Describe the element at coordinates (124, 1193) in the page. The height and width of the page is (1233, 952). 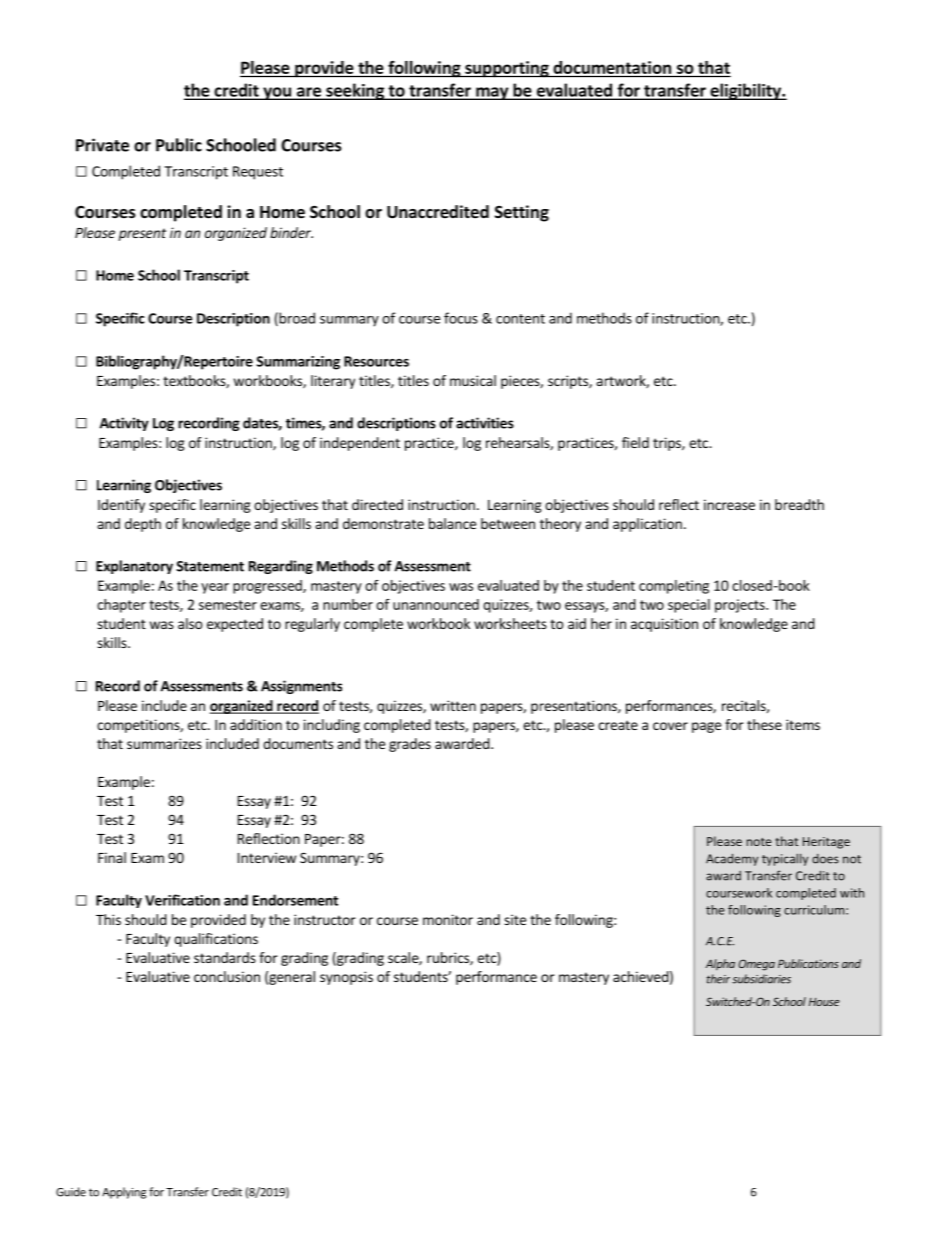
I see `Applying` at that location.
